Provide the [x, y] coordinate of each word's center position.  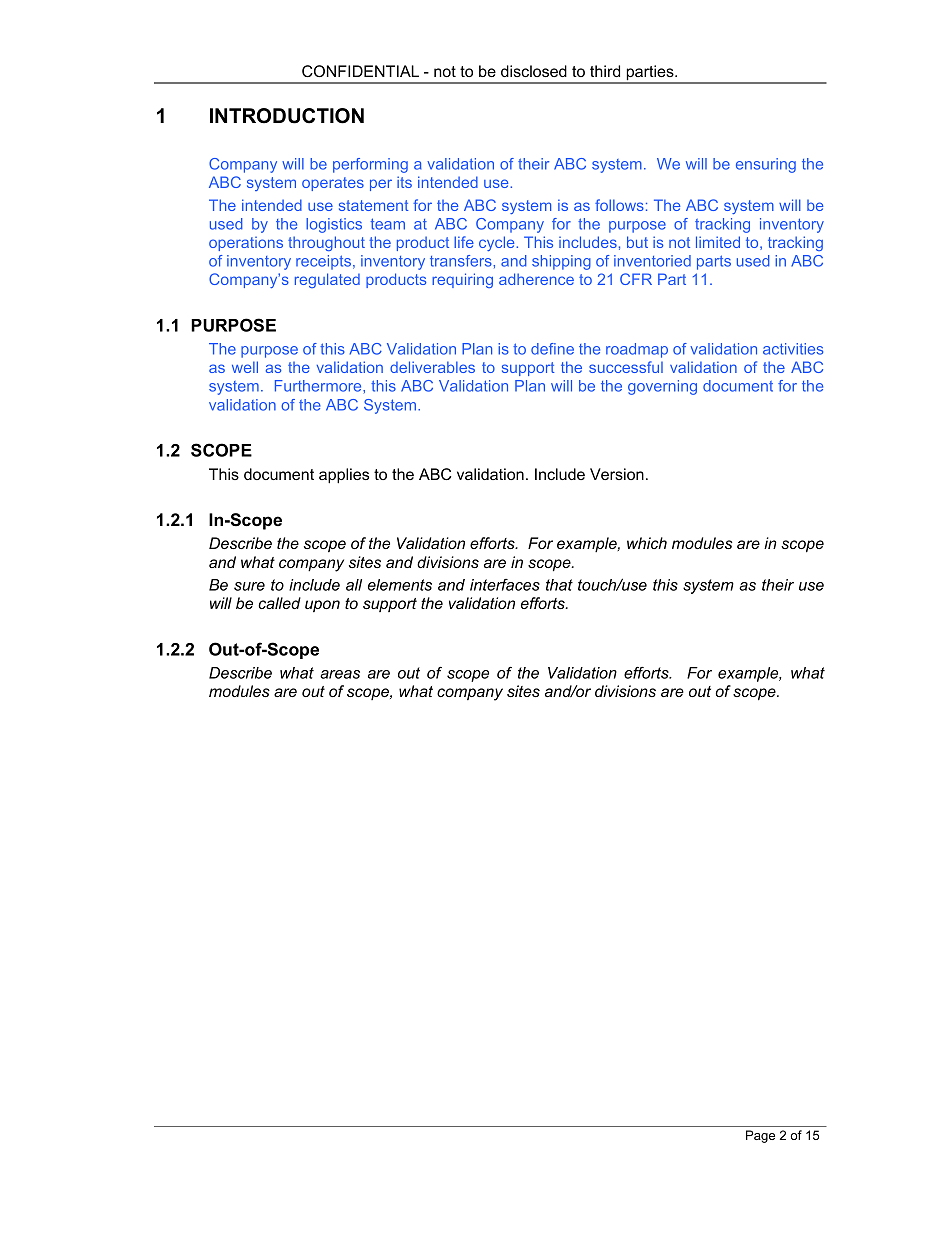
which [647, 543]
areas [340, 674]
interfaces [505, 585]
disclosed [534, 71]
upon [322, 606]
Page [760, 1136]
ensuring [766, 165]
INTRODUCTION [287, 116]
